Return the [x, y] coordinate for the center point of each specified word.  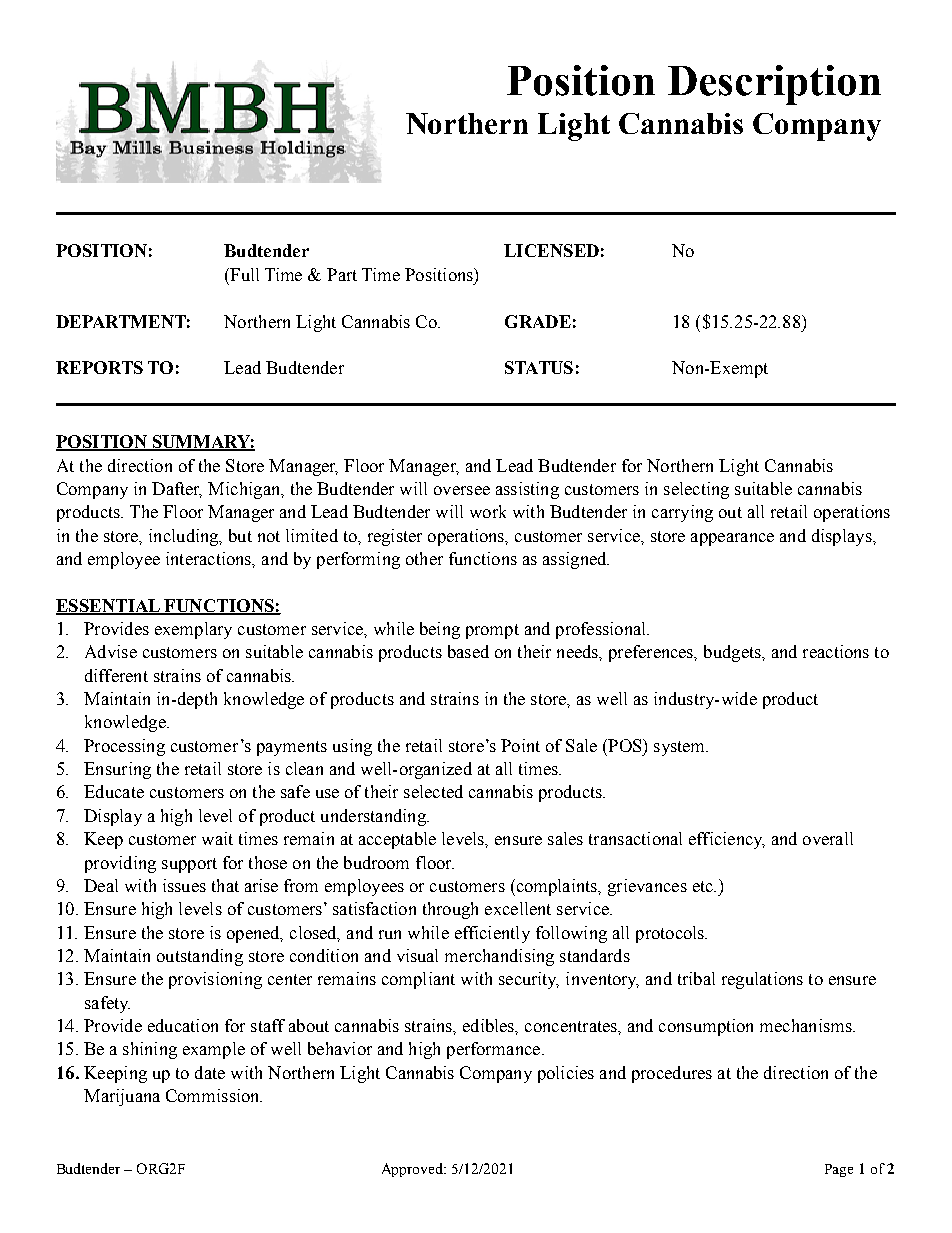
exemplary [193, 630]
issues [184, 885]
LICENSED [551, 250]
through [450, 910]
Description [774, 85]
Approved [414, 1170]
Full [243, 274]
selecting [696, 490]
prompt [492, 631]
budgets [733, 653]
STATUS [539, 367]
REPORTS [99, 367]
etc [704, 886]
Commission [214, 1095]
